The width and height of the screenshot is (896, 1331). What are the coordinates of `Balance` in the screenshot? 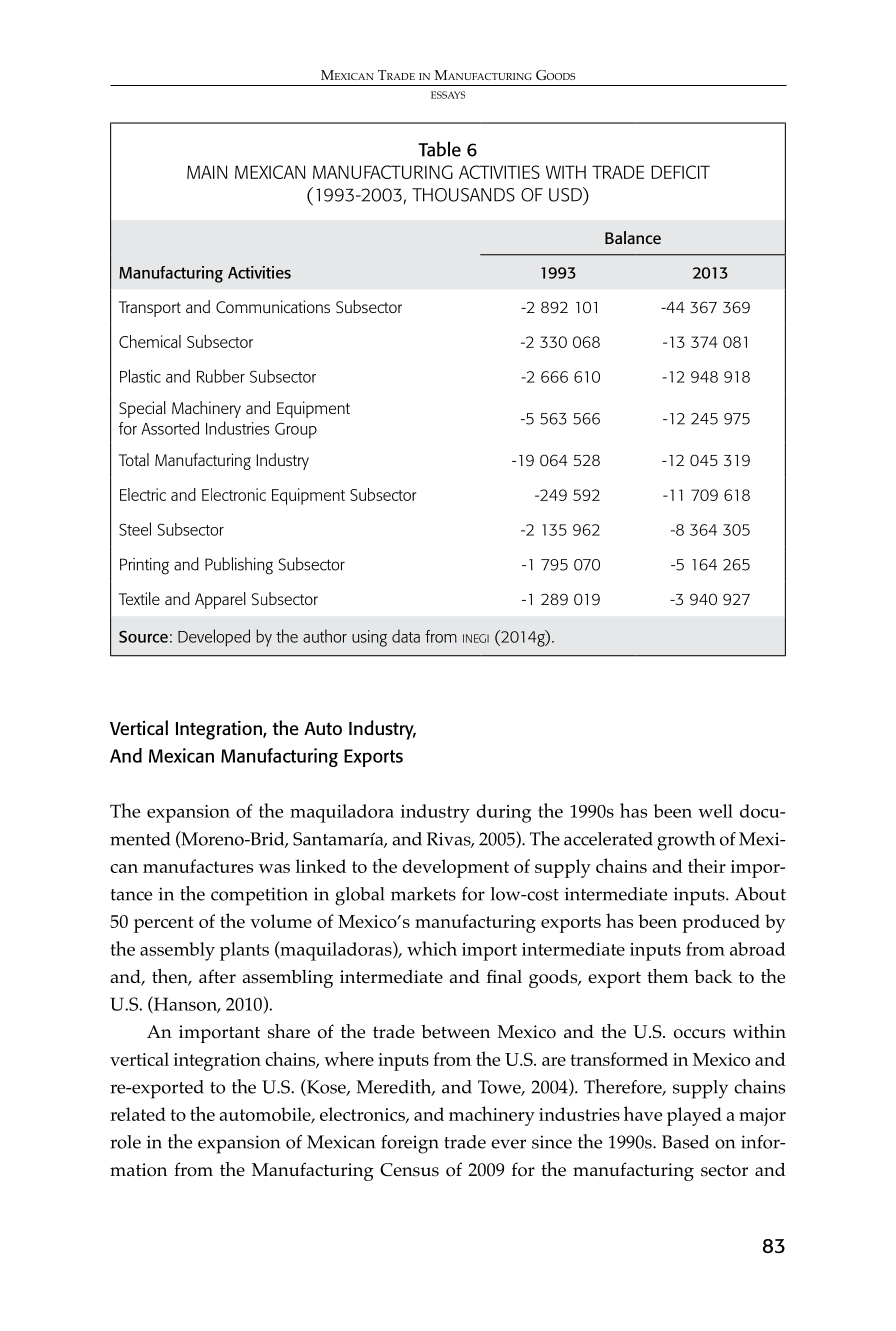 It's located at (633, 237).
